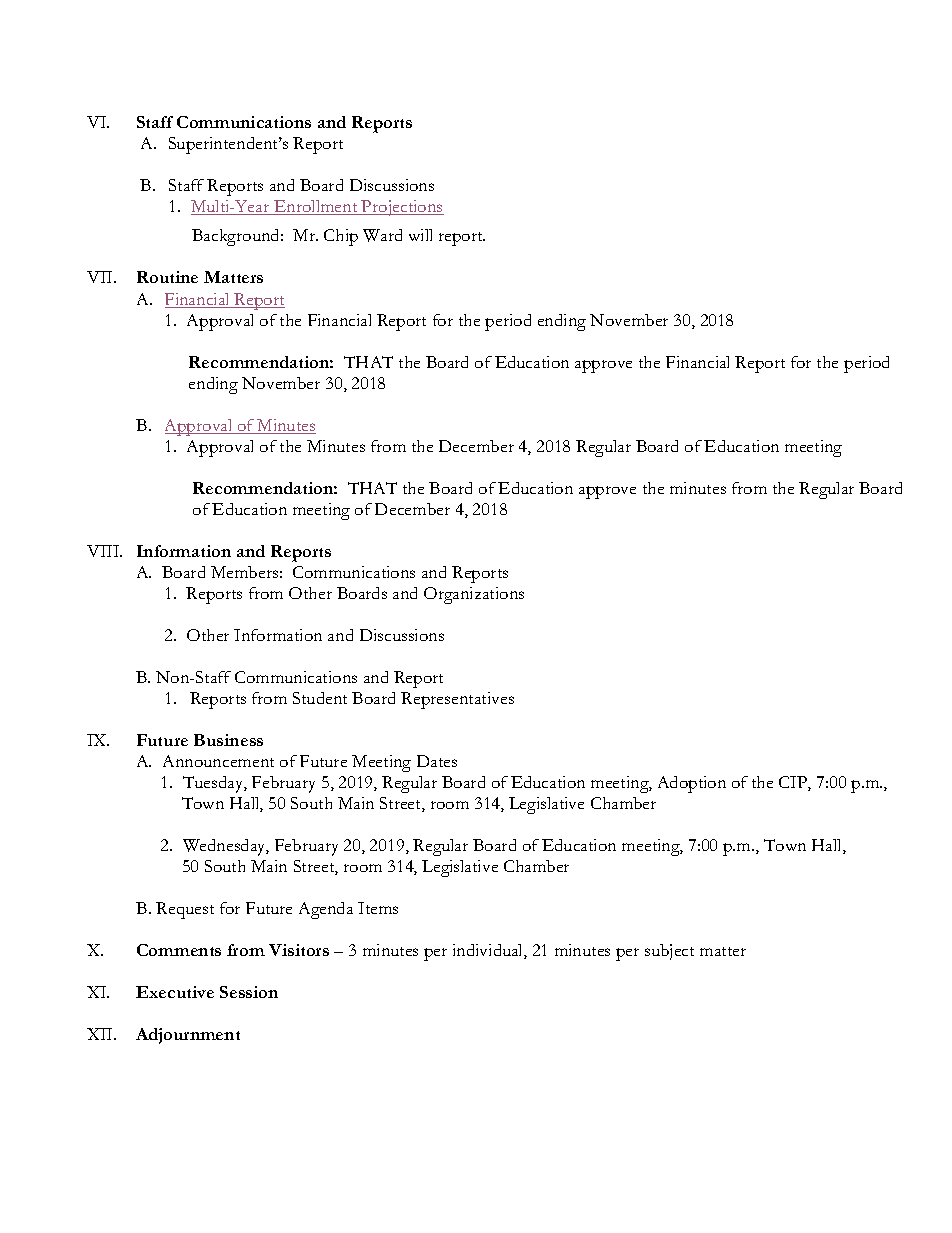 This screenshot has height=1233, width=952. What do you see at coordinates (104, 551) in the screenshot?
I see `VIII` at bounding box center [104, 551].
